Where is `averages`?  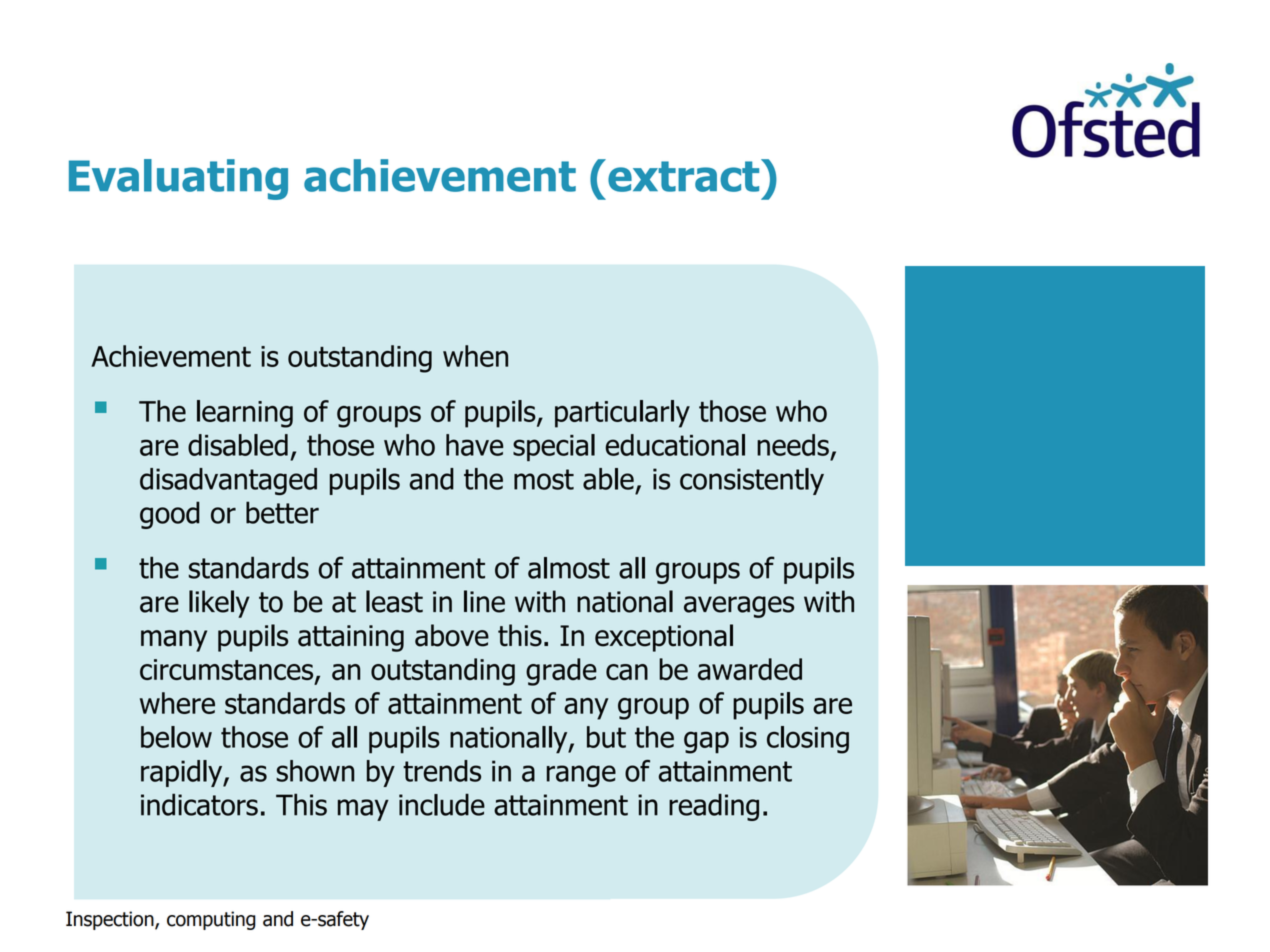
averages is located at coordinates (739, 607).
